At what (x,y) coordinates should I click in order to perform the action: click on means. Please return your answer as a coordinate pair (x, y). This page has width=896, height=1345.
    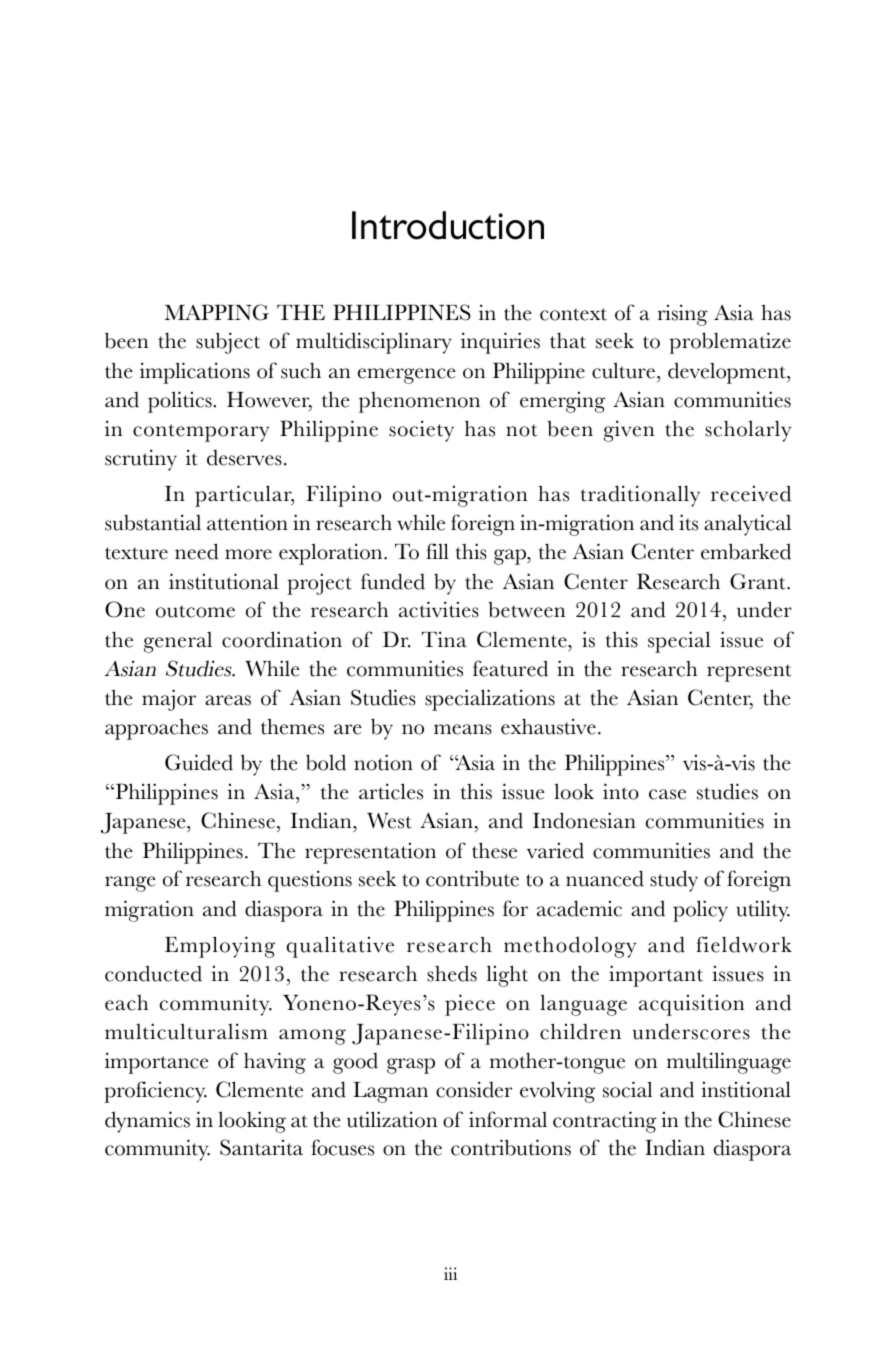
    Looking at the image, I should click on (463, 729).
